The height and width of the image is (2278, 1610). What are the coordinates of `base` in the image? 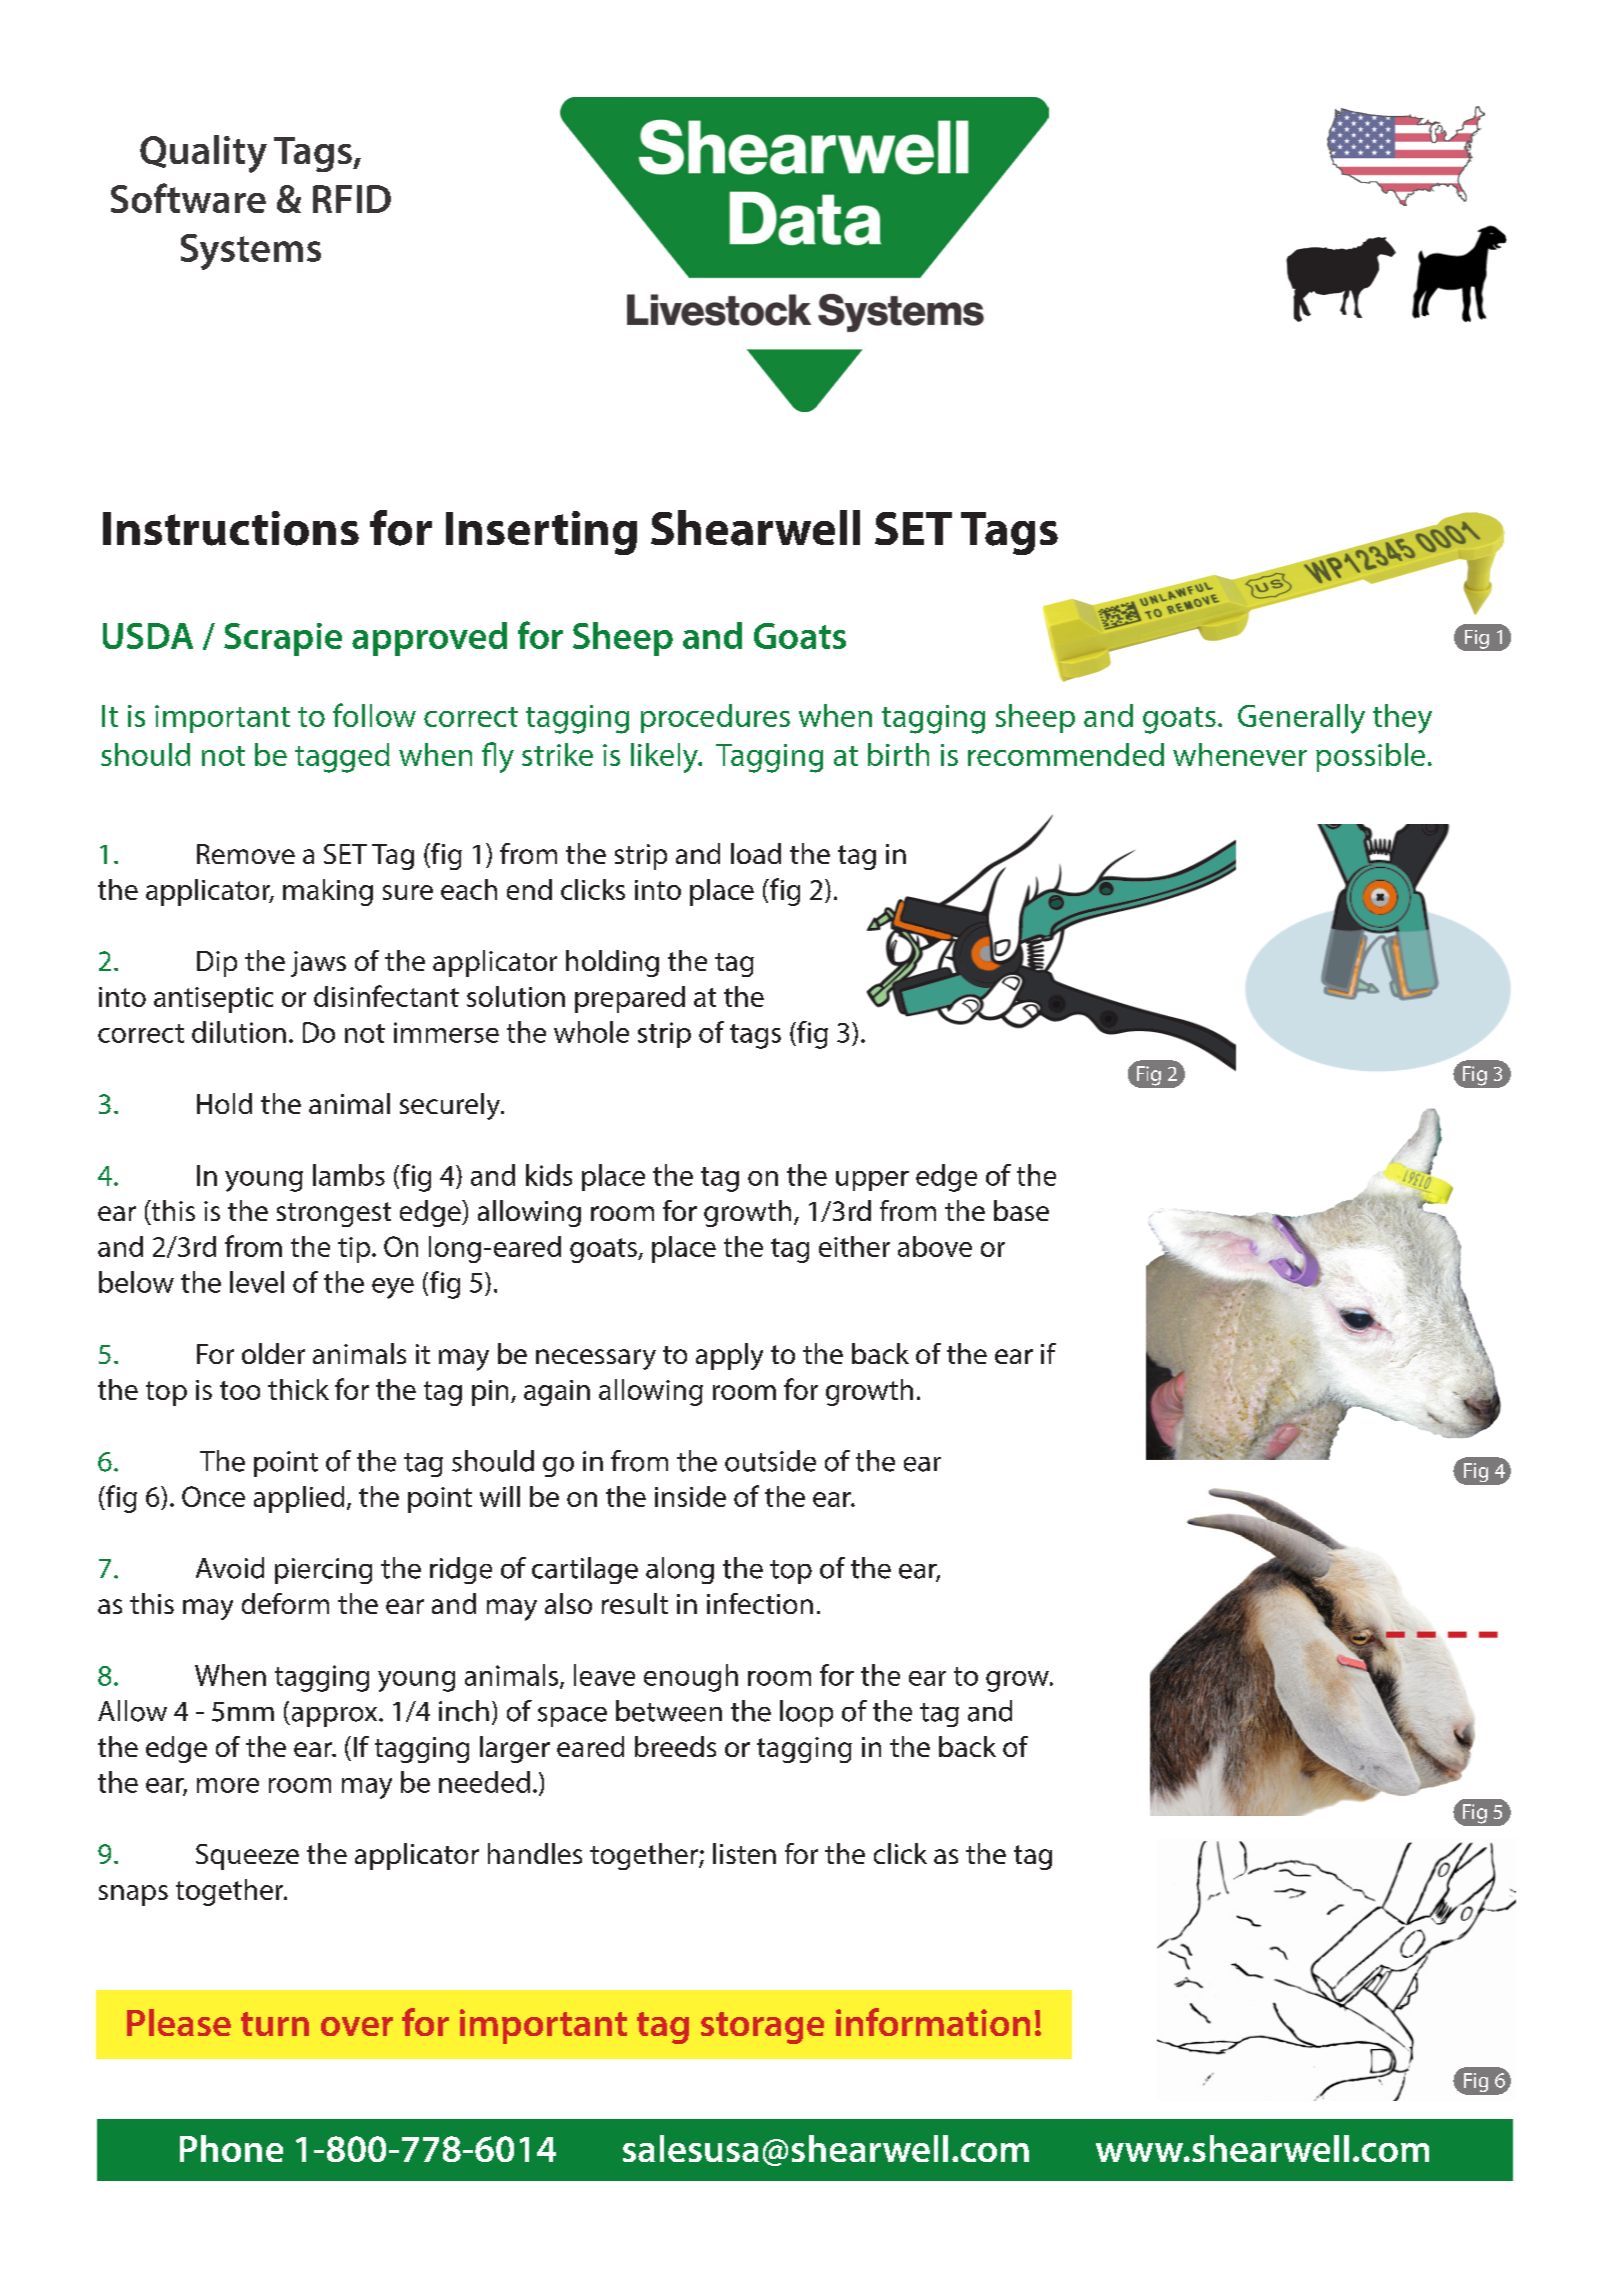 It's located at (1021, 1210).
